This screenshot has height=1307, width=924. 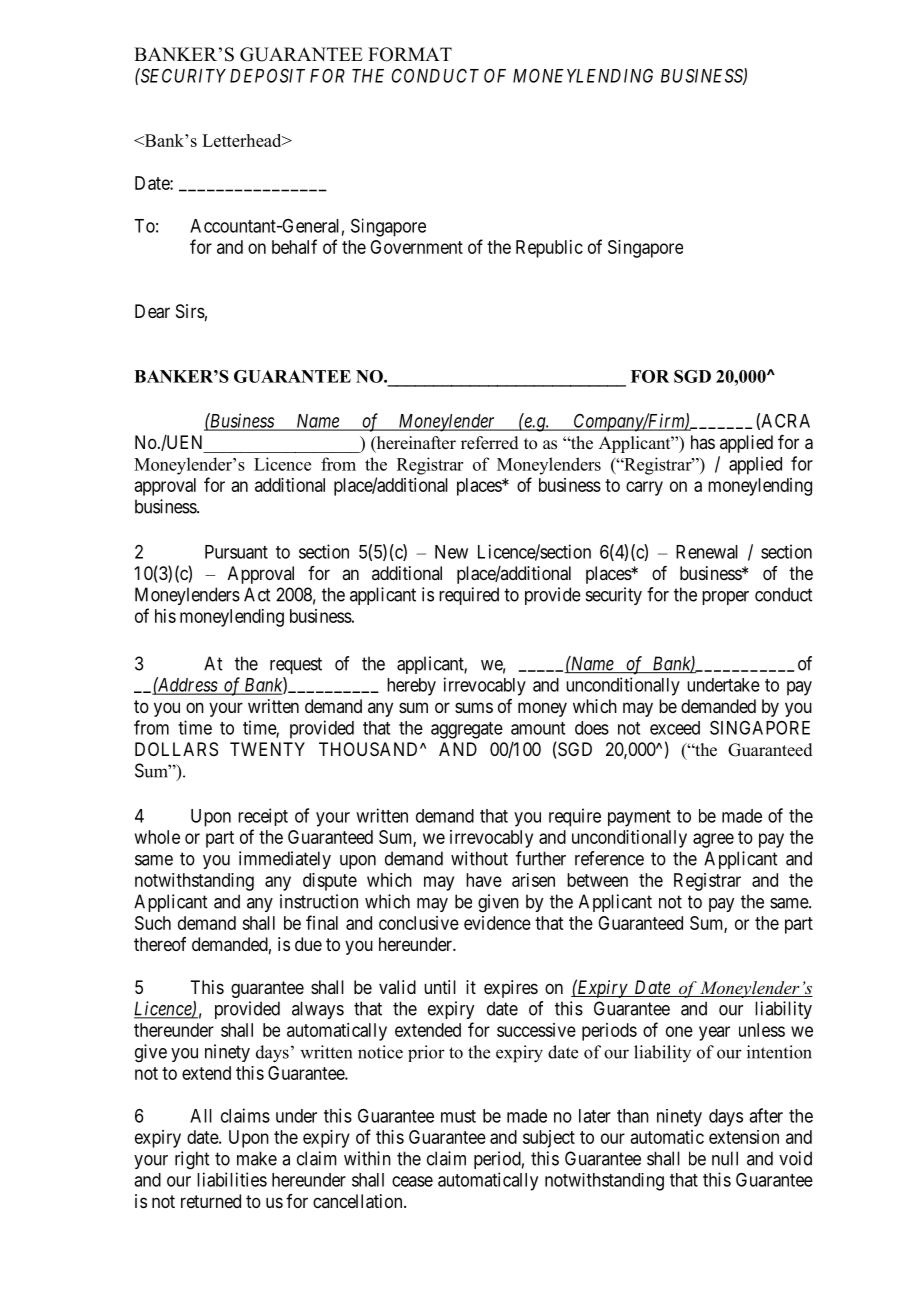 I want to click on referred, so click(x=490, y=443).
